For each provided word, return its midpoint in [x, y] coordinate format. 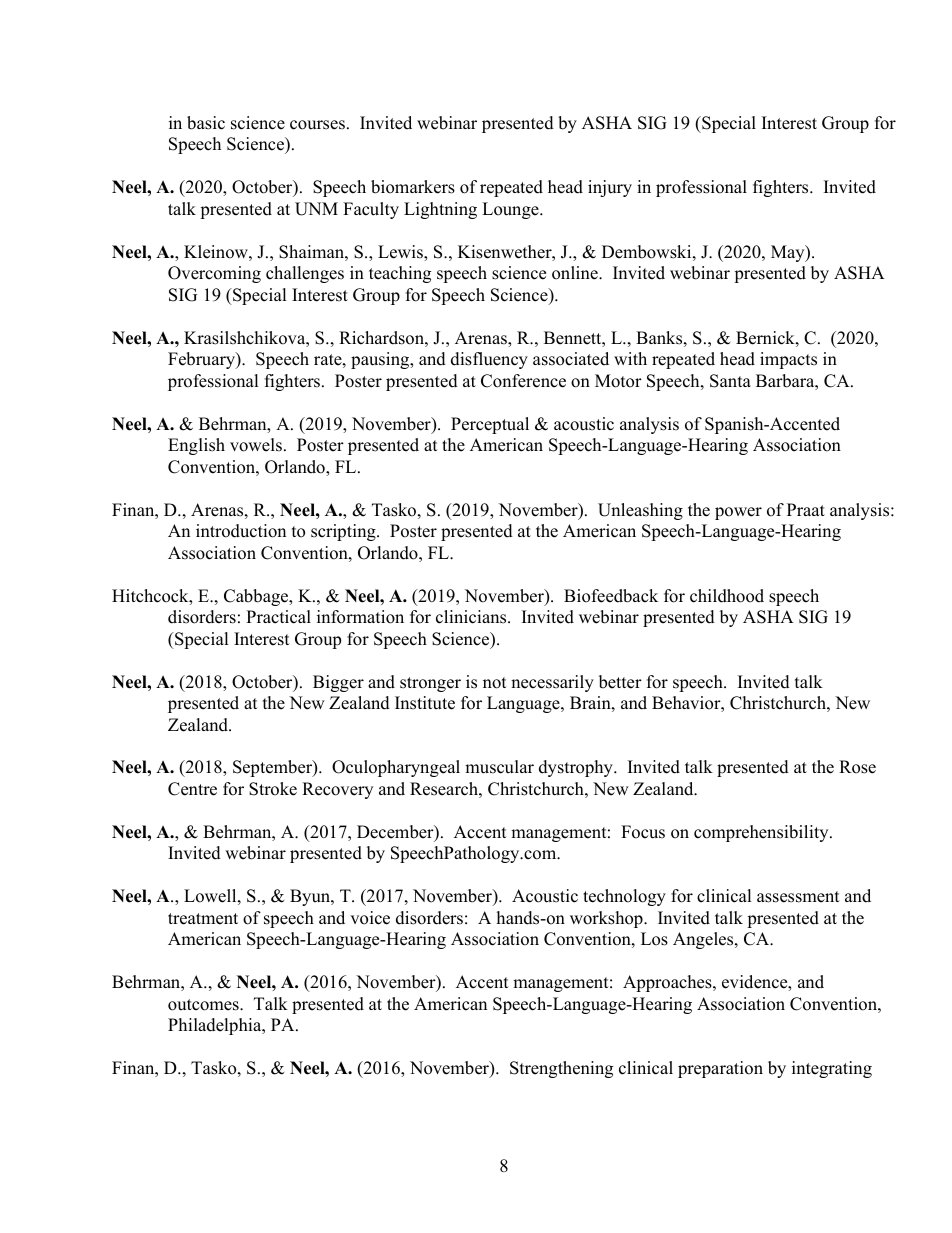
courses [319, 125]
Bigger [338, 683]
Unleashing [640, 511]
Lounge [511, 210]
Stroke [273, 789]
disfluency [489, 360]
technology [624, 897]
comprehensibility [762, 833]
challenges [305, 274]
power [738, 513]
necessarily [552, 683]
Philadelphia [216, 1026]
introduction [241, 531]
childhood [727, 596]
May [789, 253]
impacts [788, 360]
